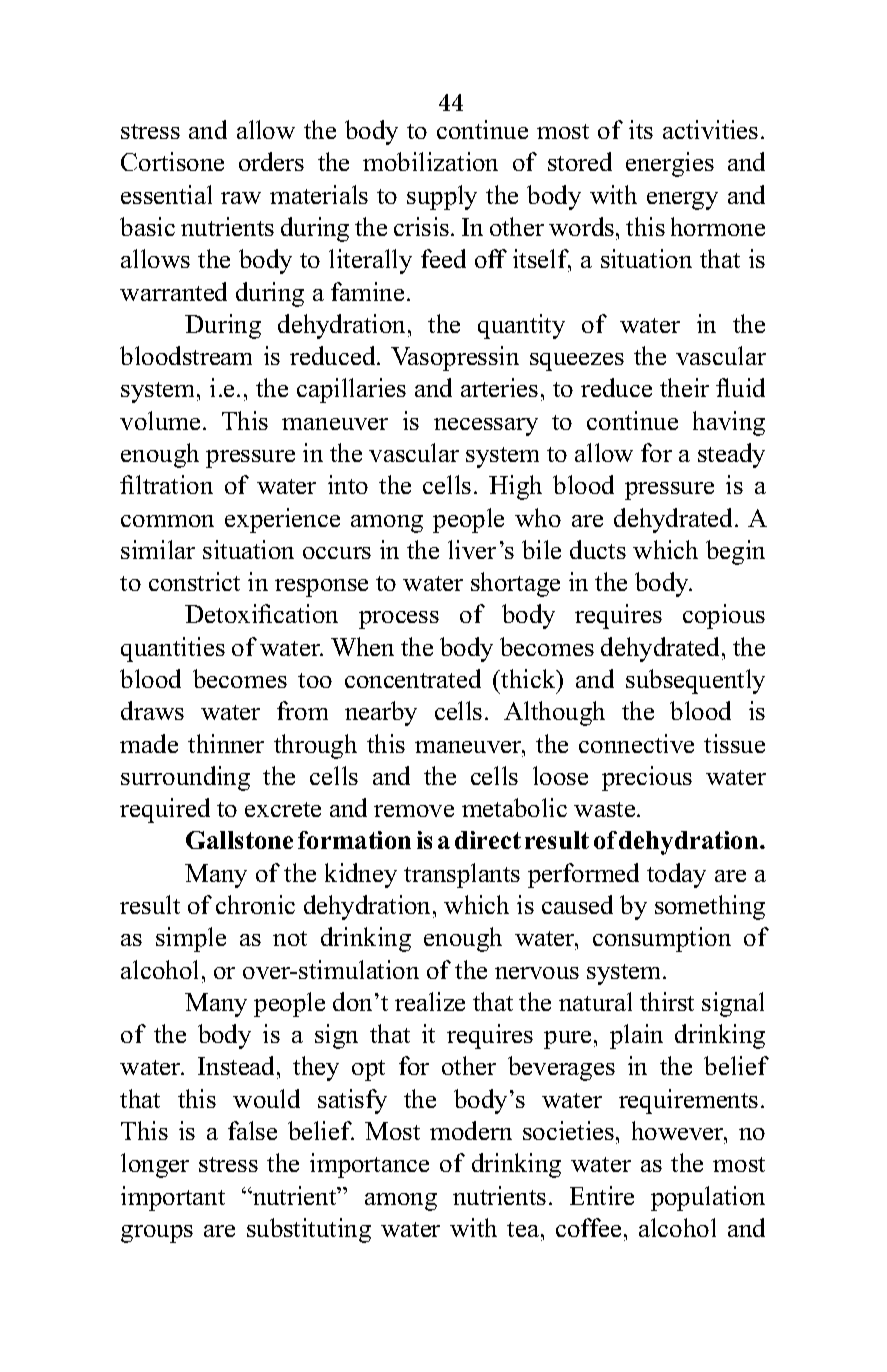  I want to click on Cortisone, so click(172, 161).
